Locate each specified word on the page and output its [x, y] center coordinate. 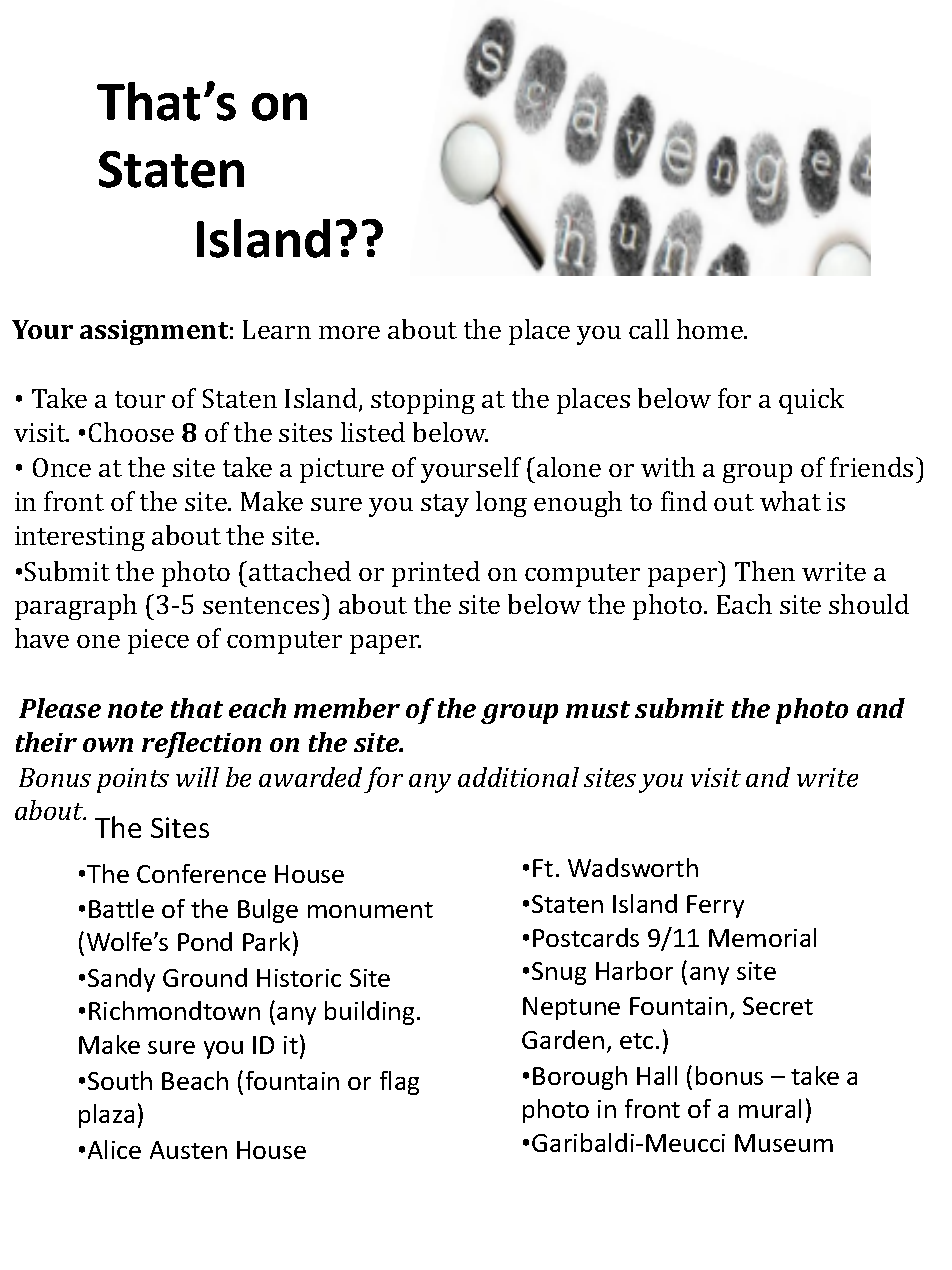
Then [765, 571]
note [135, 709]
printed [436, 574]
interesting [80, 538]
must [598, 709]
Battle [121, 908]
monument [370, 910]
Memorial [762, 937]
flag [399, 1083]
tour [140, 399]
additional [518, 777]
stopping [423, 401]
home [711, 329]
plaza [106, 1116]
